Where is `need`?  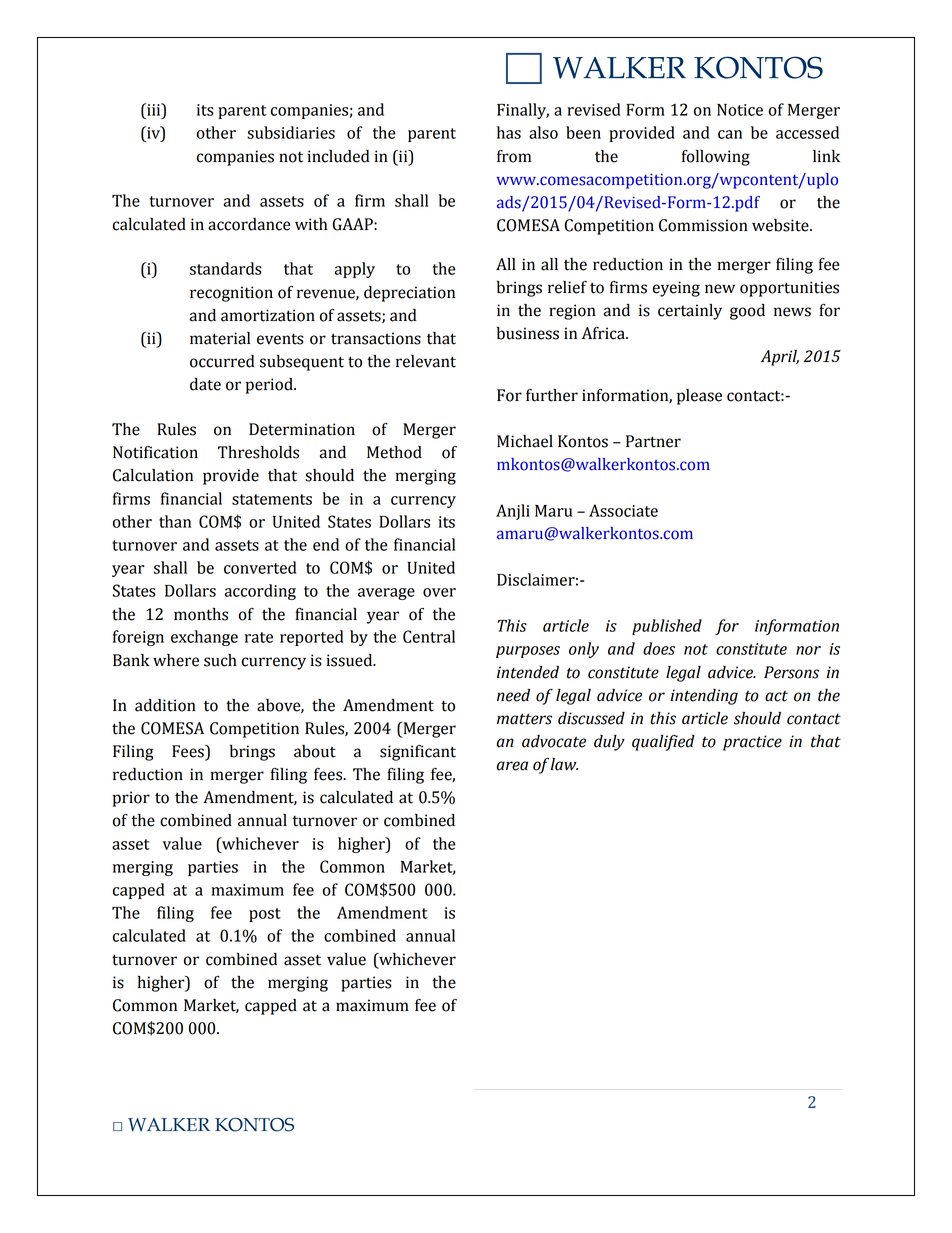 need is located at coordinates (513, 695).
